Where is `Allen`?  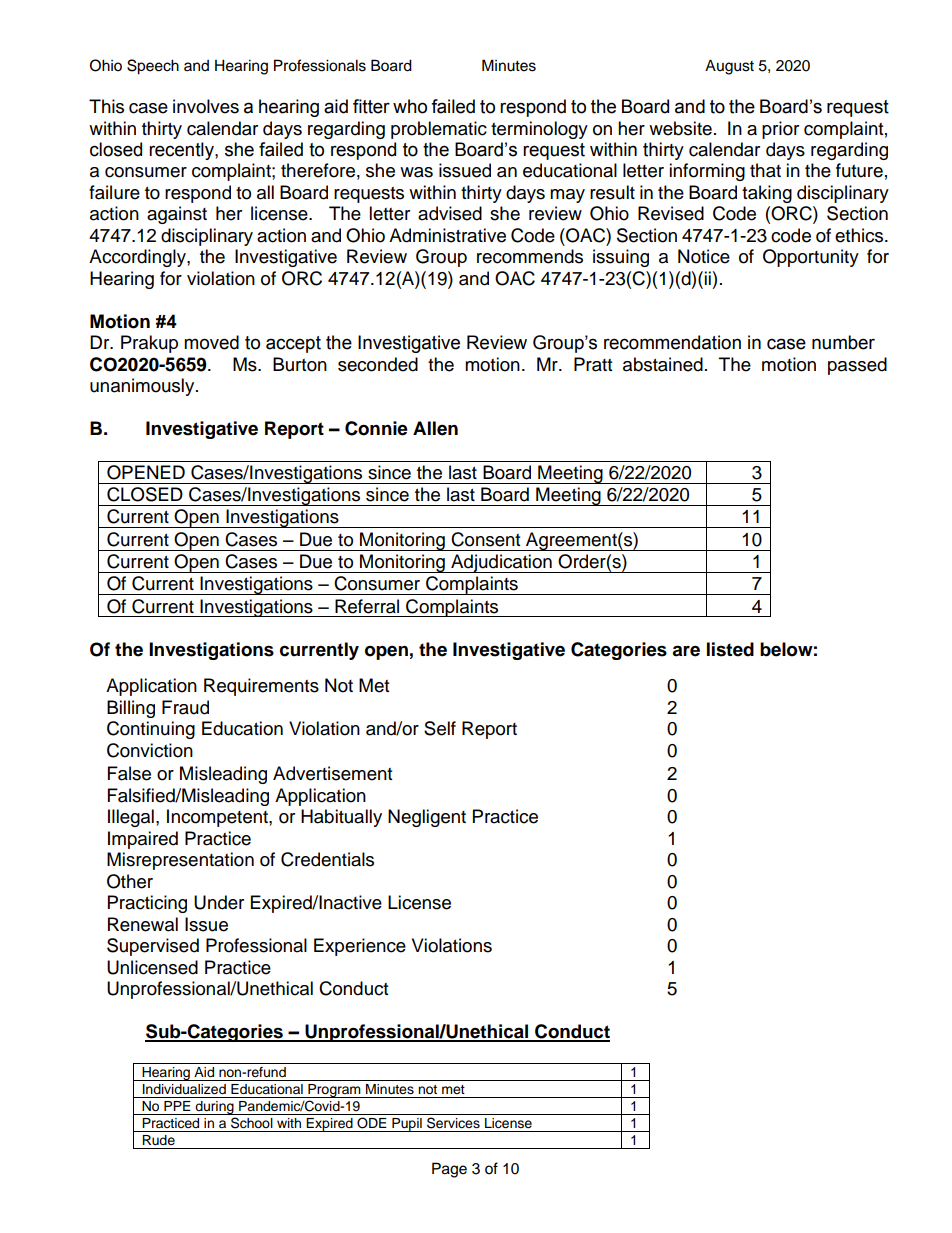
Allen is located at coordinates (435, 428).
